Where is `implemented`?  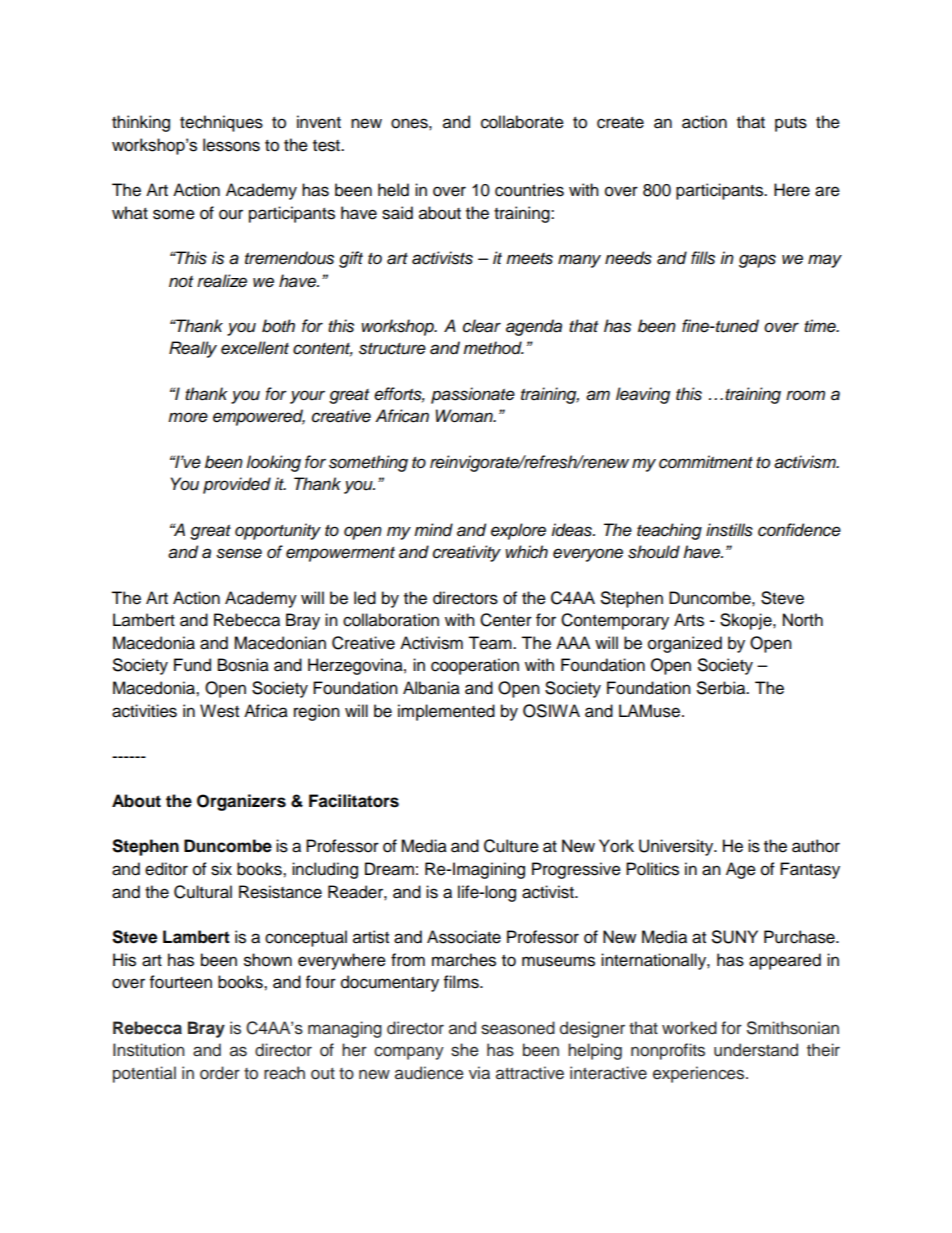 implemented is located at coordinates (446, 712).
